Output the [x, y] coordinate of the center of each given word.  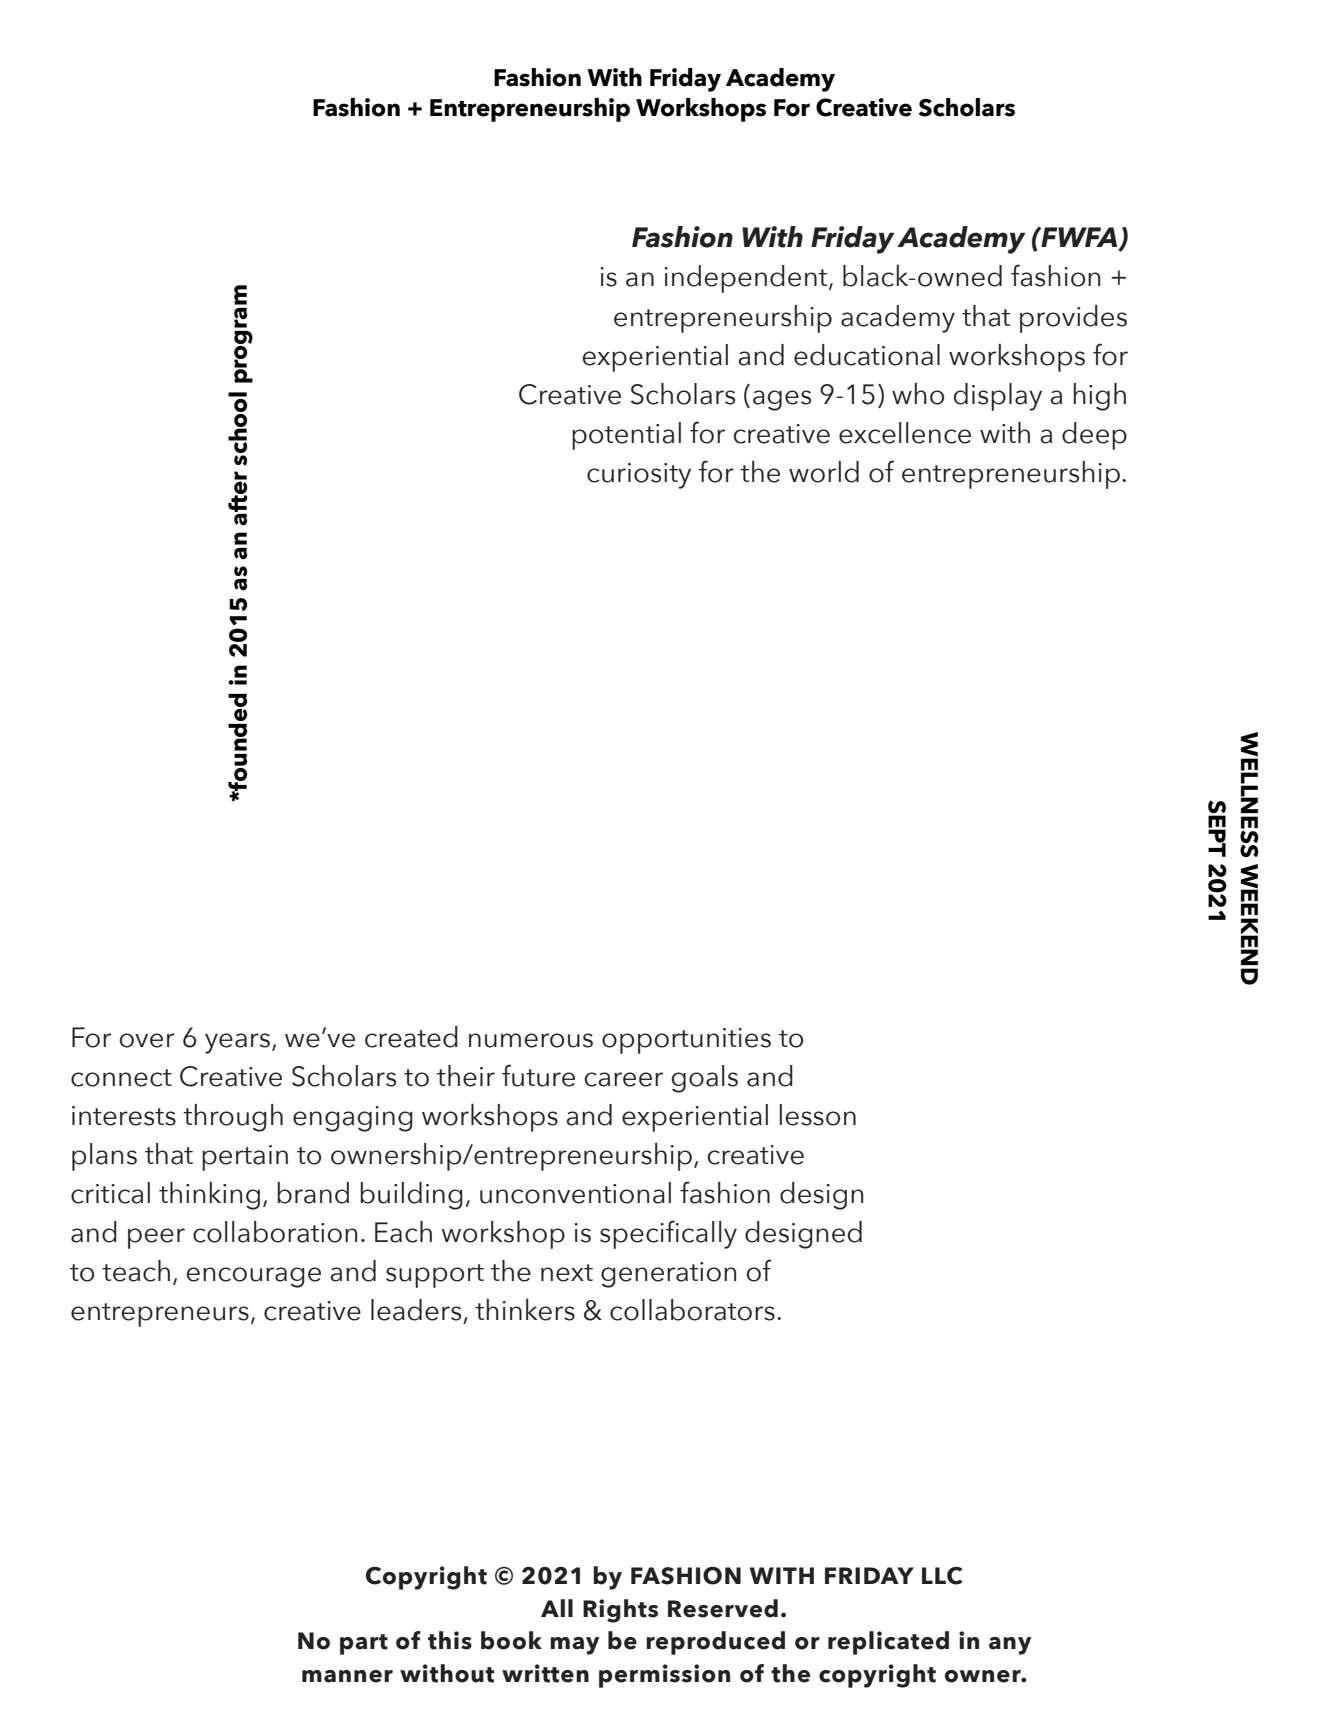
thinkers [525, 1309]
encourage [253, 1277]
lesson [817, 1115]
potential [626, 436]
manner [347, 1676]
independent [747, 279]
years [237, 1043]
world [824, 472]
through [233, 1118]
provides [1073, 319]
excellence [905, 433]
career [623, 1079]
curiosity [639, 476]
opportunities [686, 1041]
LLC [942, 1576]
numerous [531, 1040]
